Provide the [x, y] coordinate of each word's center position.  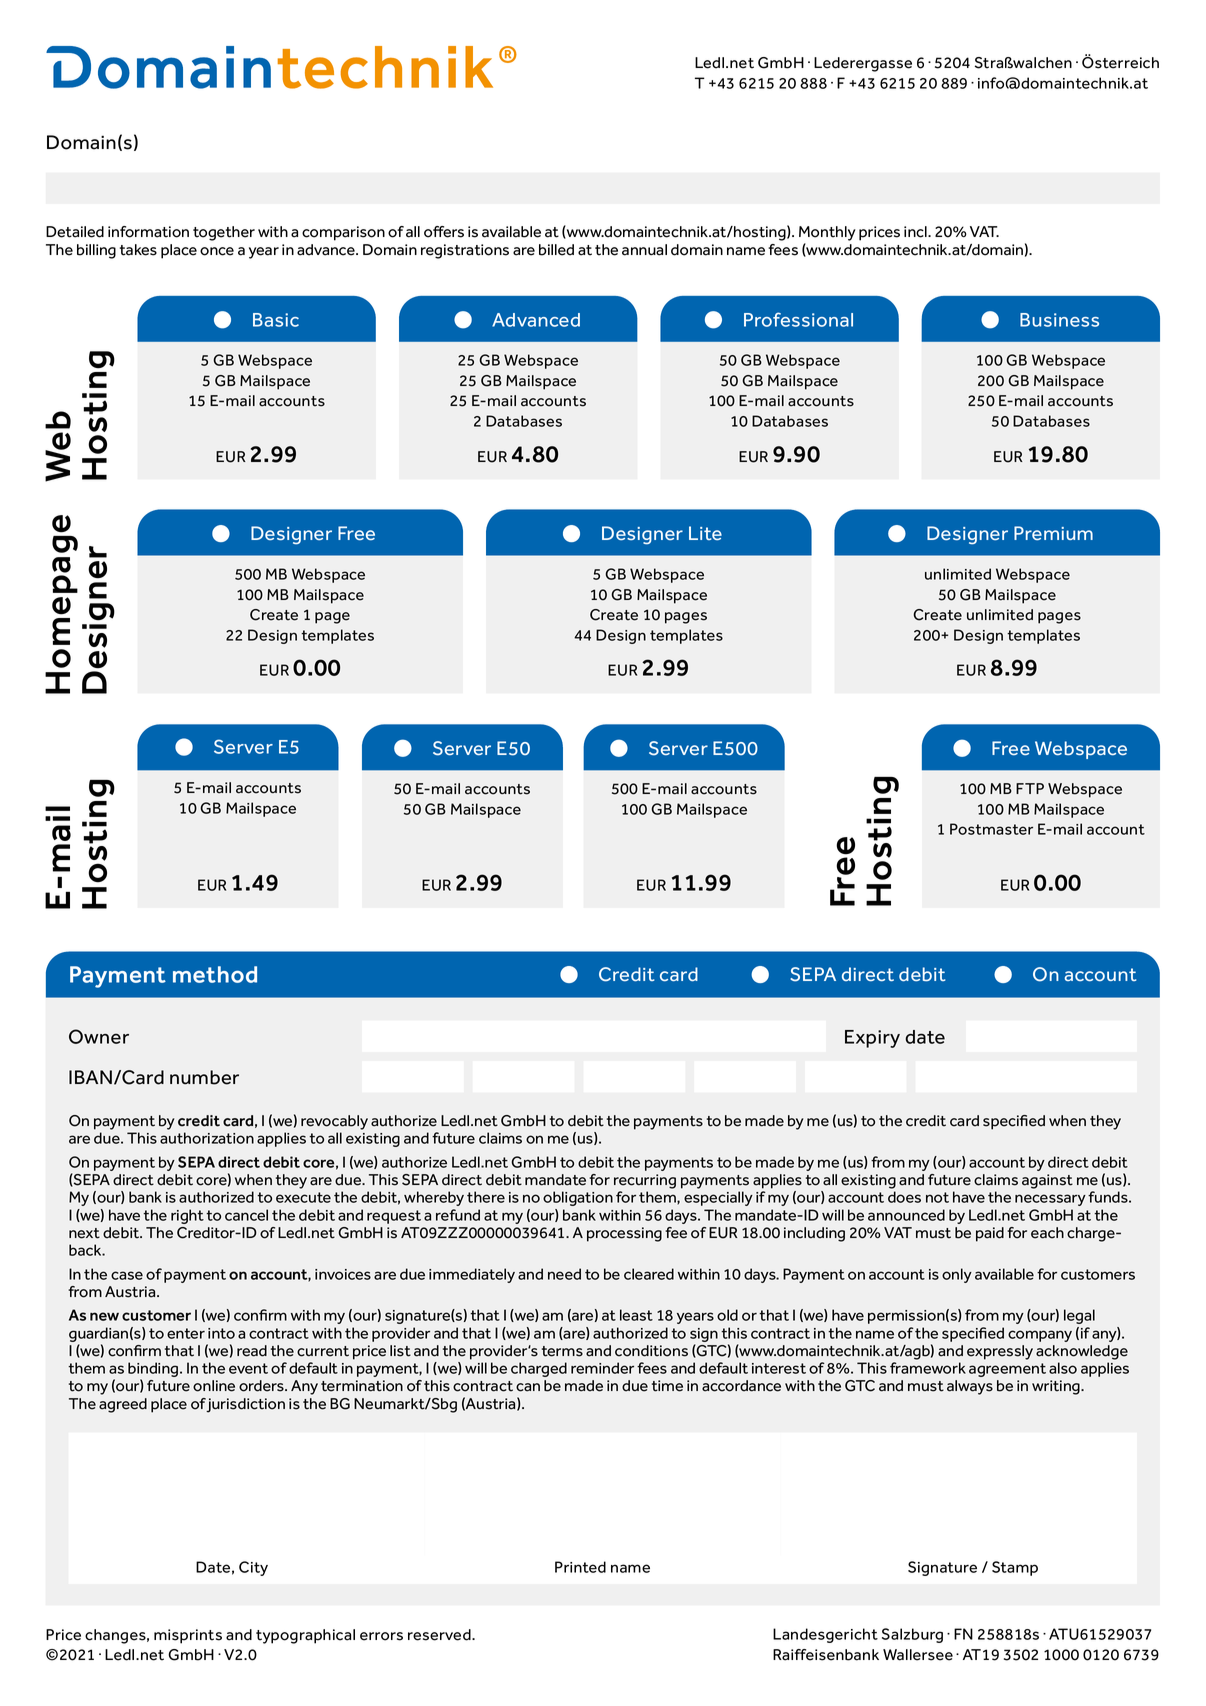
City [253, 1568]
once [217, 251]
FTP [1030, 788]
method [215, 974]
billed [556, 250]
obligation [578, 1198]
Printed [580, 1567]
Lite [705, 533]
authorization [207, 1138]
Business [1059, 320]
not [937, 1197]
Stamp [1015, 1568]
